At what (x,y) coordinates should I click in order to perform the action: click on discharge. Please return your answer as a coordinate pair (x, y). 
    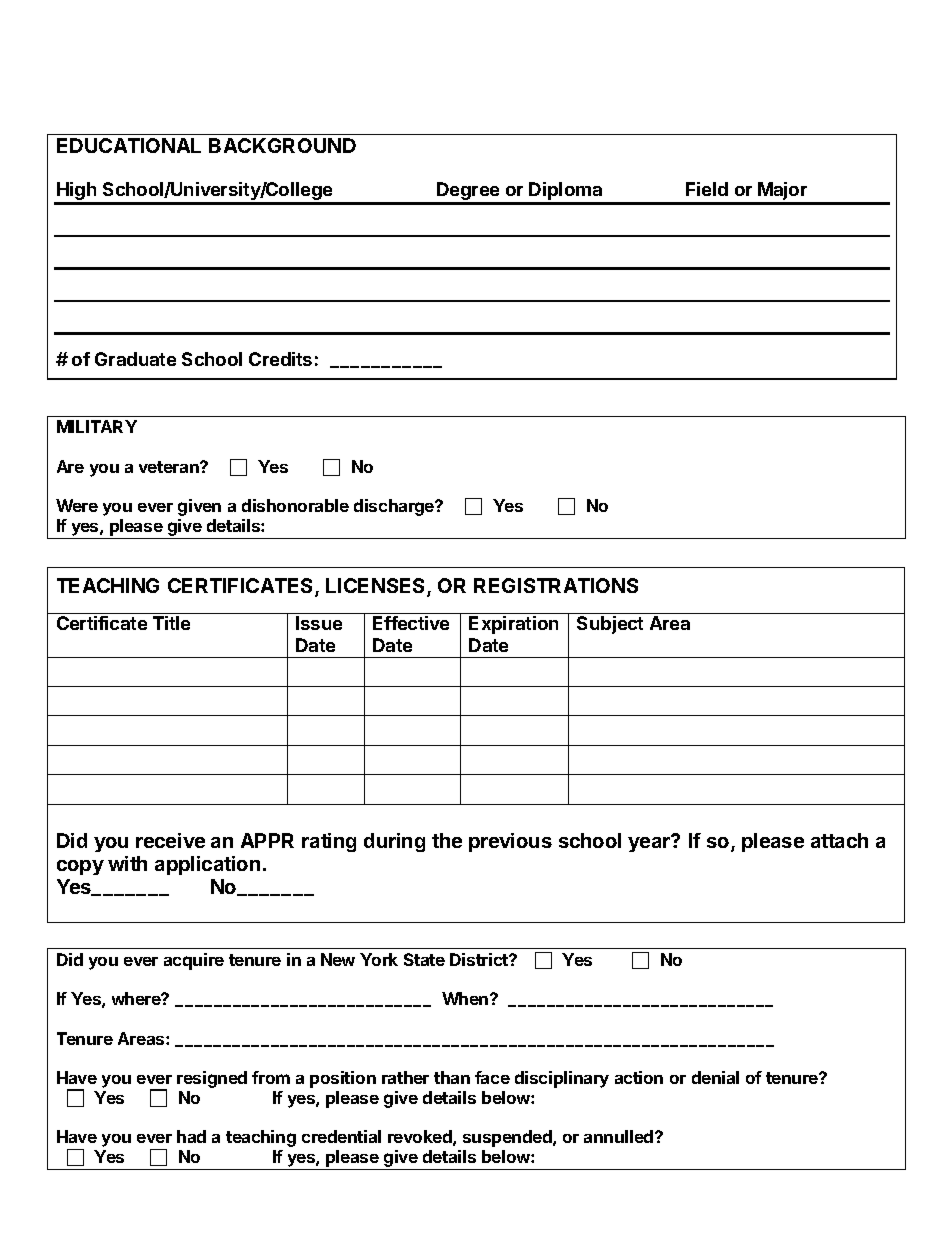
    Looking at the image, I should click on (395, 507).
